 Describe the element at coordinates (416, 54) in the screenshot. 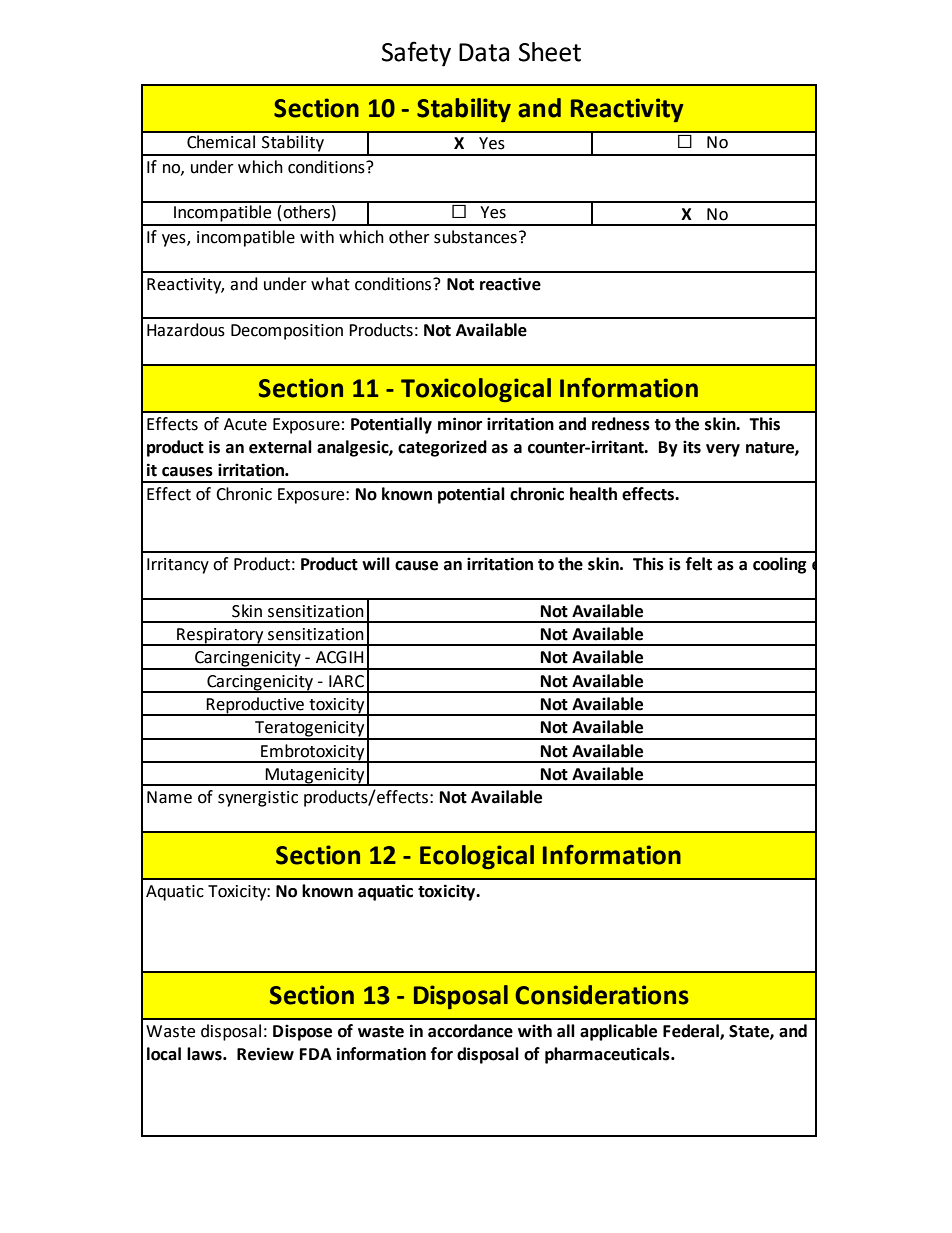

I see `Safety` at that location.
